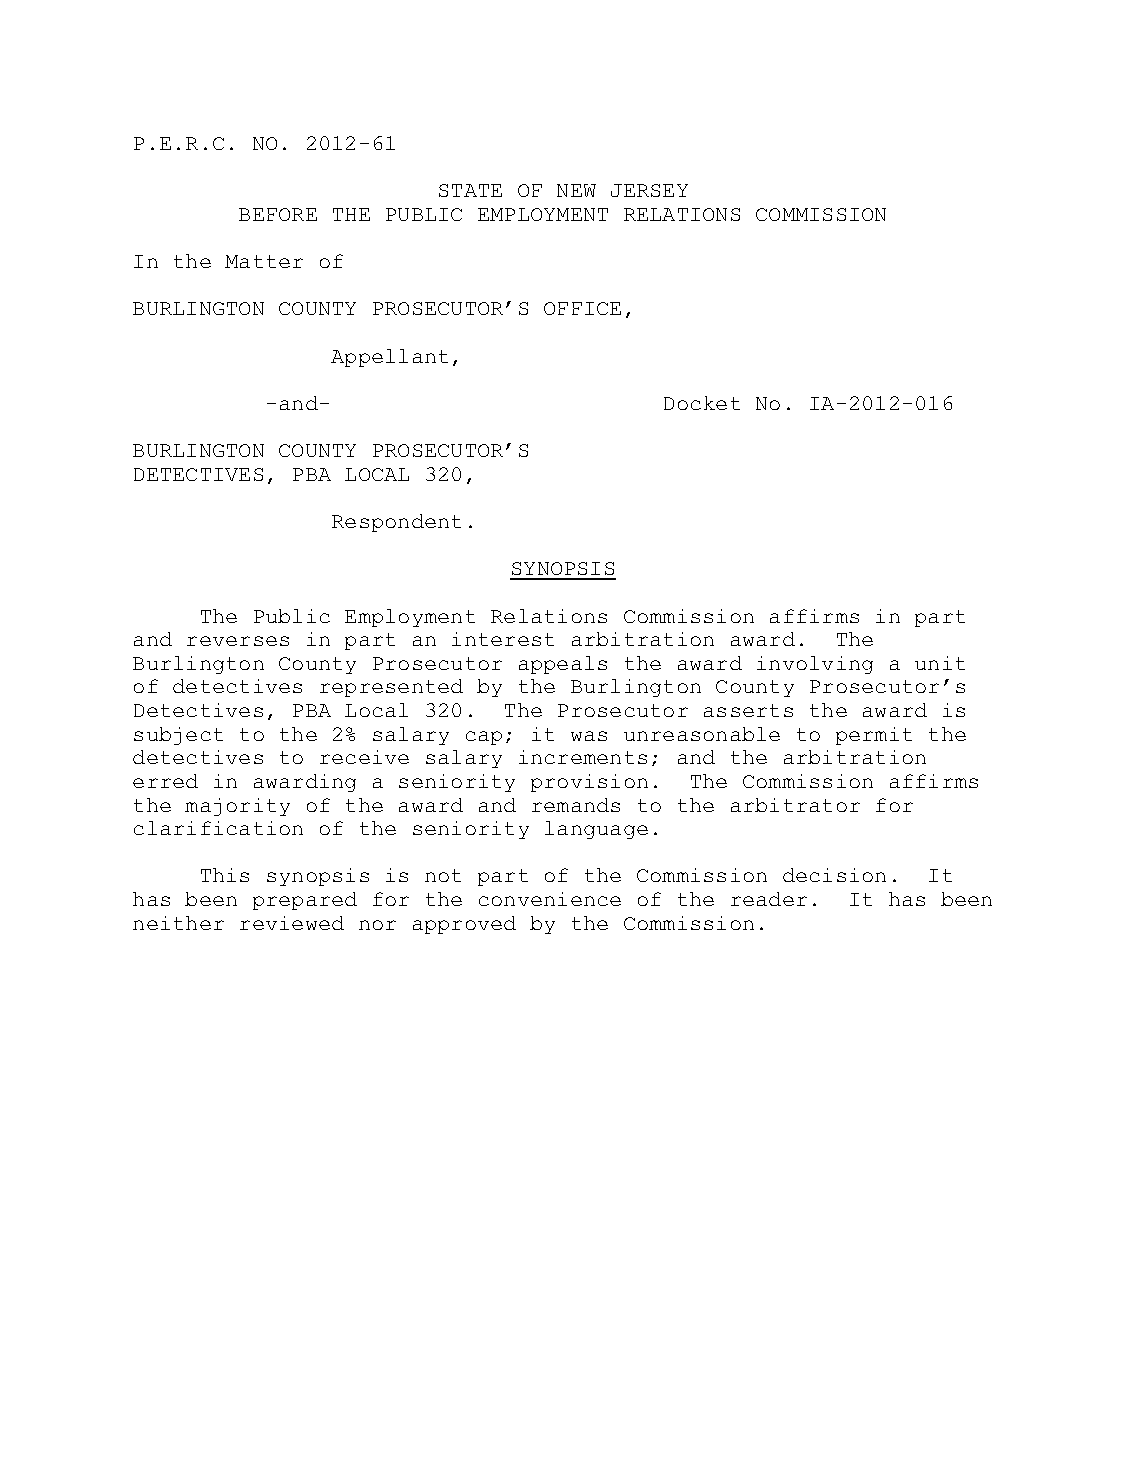 The image size is (1126, 1457). I want to click on NEW, so click(576, 190).
